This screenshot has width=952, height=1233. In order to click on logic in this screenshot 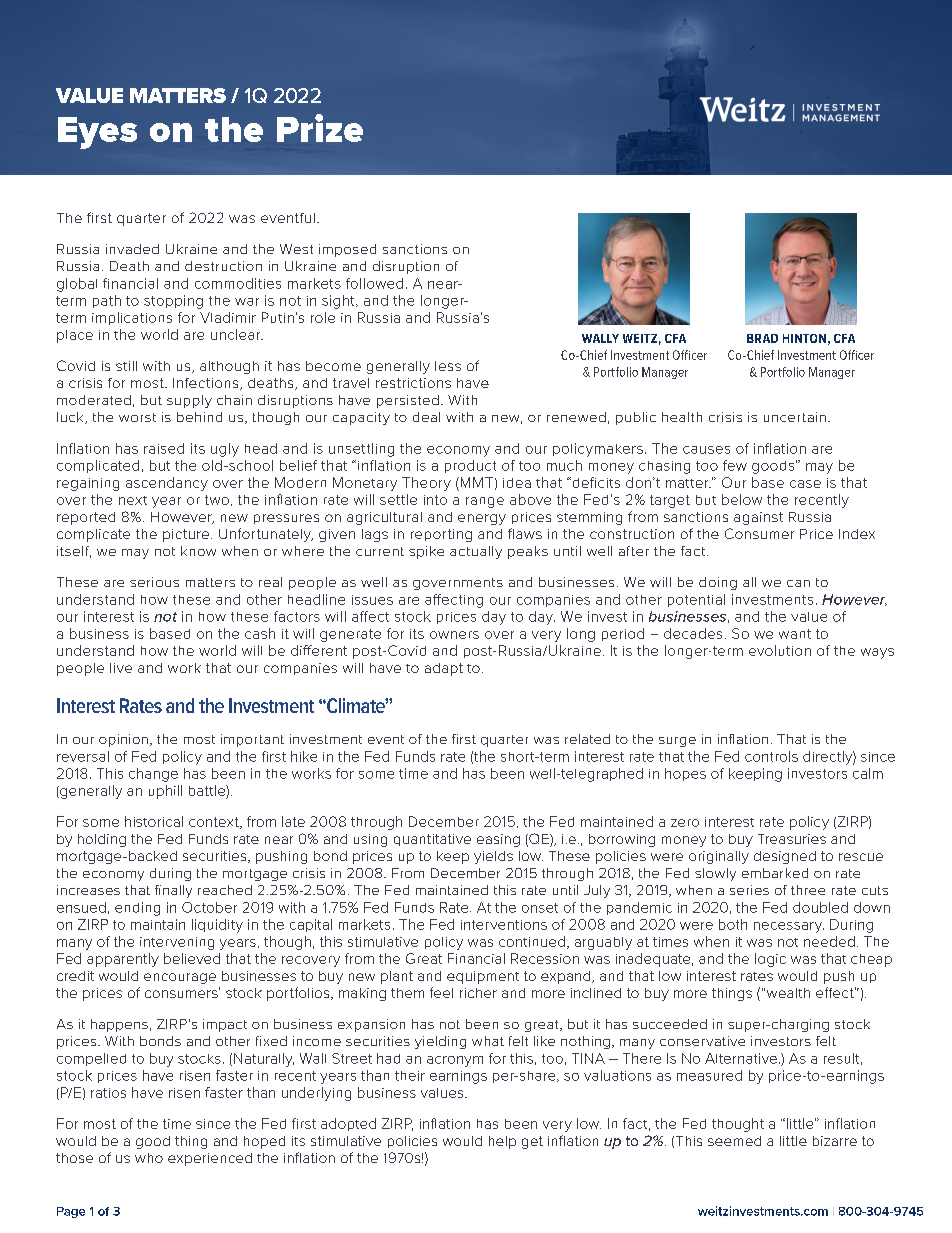, I will do `click(770, 960)`.
